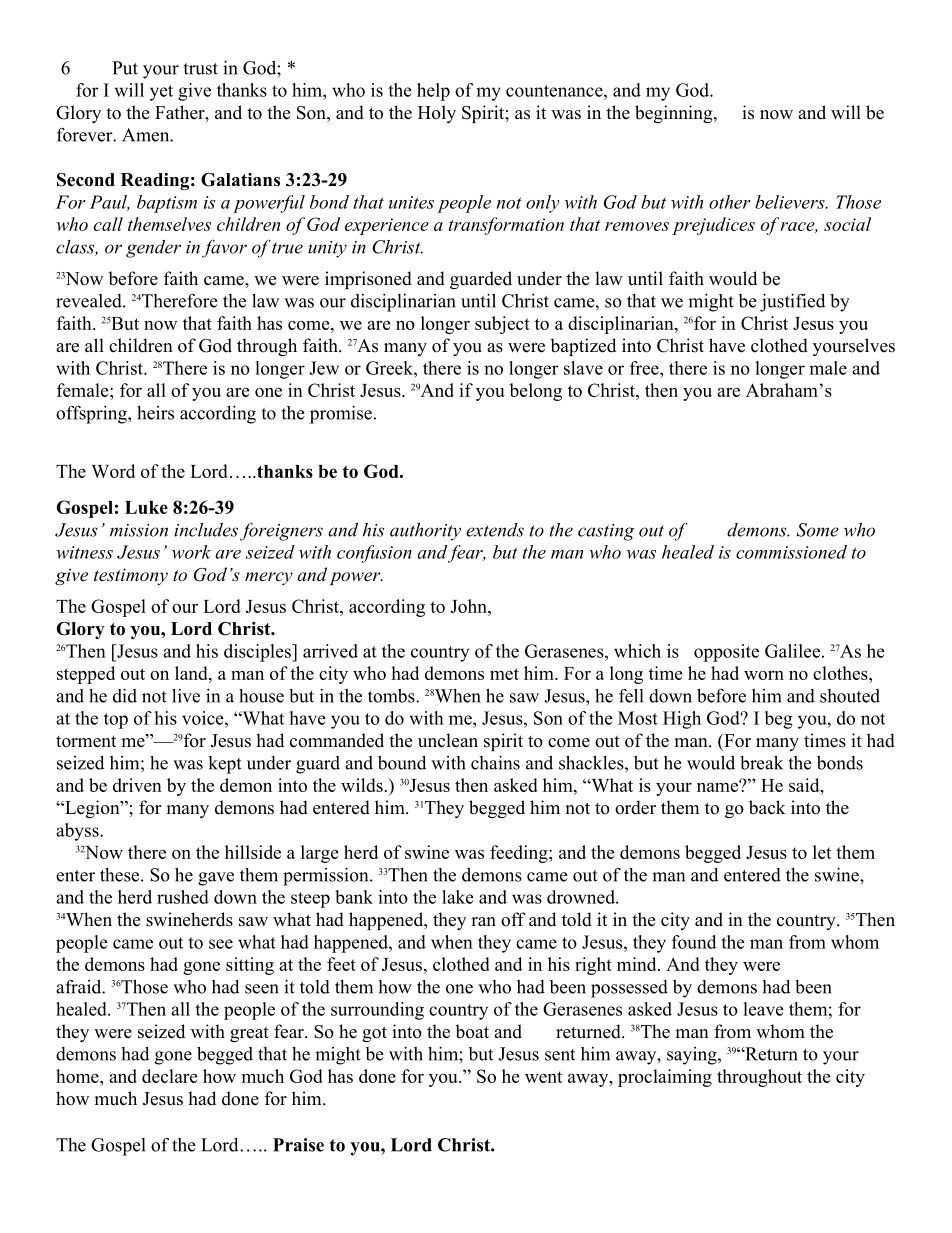 Image resolution: width=952 pixels, height=1233 pixels. I want to click on proclaiming, so click(665, 1078).
